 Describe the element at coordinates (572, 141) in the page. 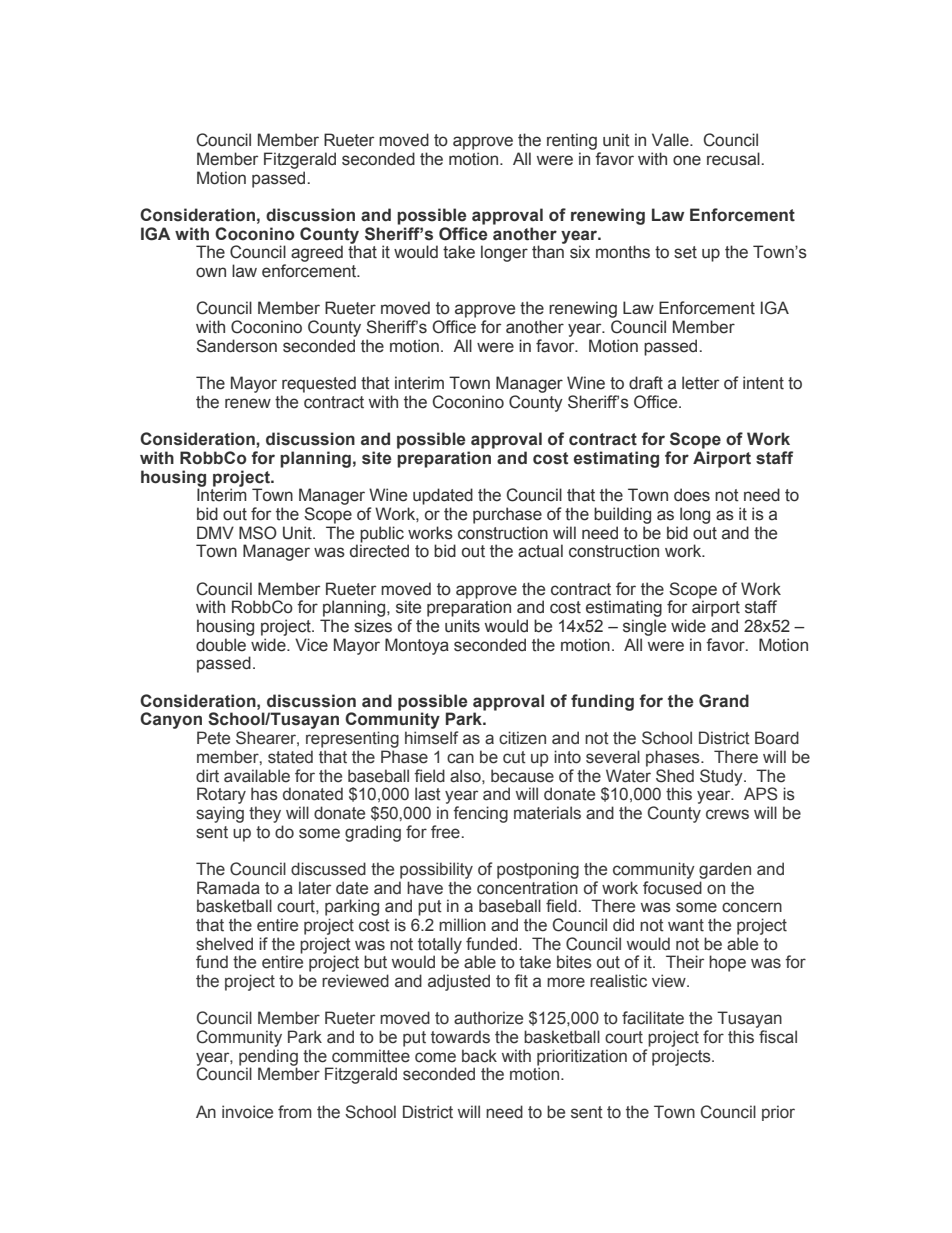

I see `renting` at that location.
